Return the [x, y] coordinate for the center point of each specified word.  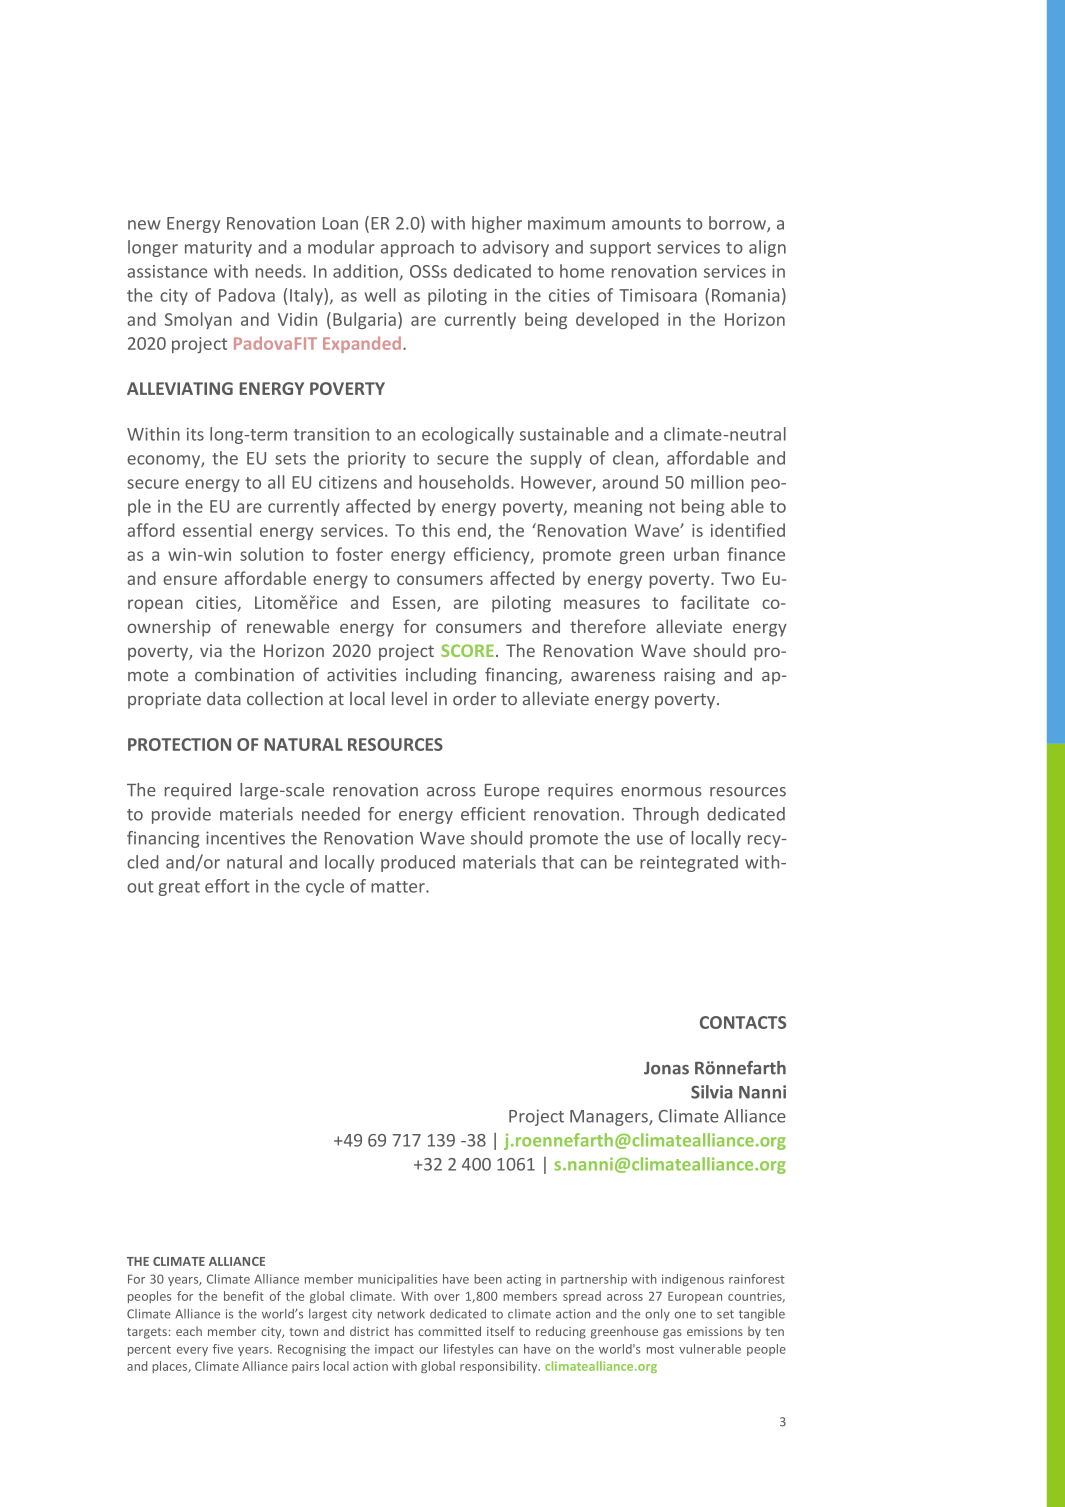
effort [227, 886]
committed [449, 1331]
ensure [190, 580]
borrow [738, 224]
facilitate [715, 602]
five [223, 1349]
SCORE [467, 650]
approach [417, 248]
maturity [218, 249]
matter [399, 887]
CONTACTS [743, 1022]
